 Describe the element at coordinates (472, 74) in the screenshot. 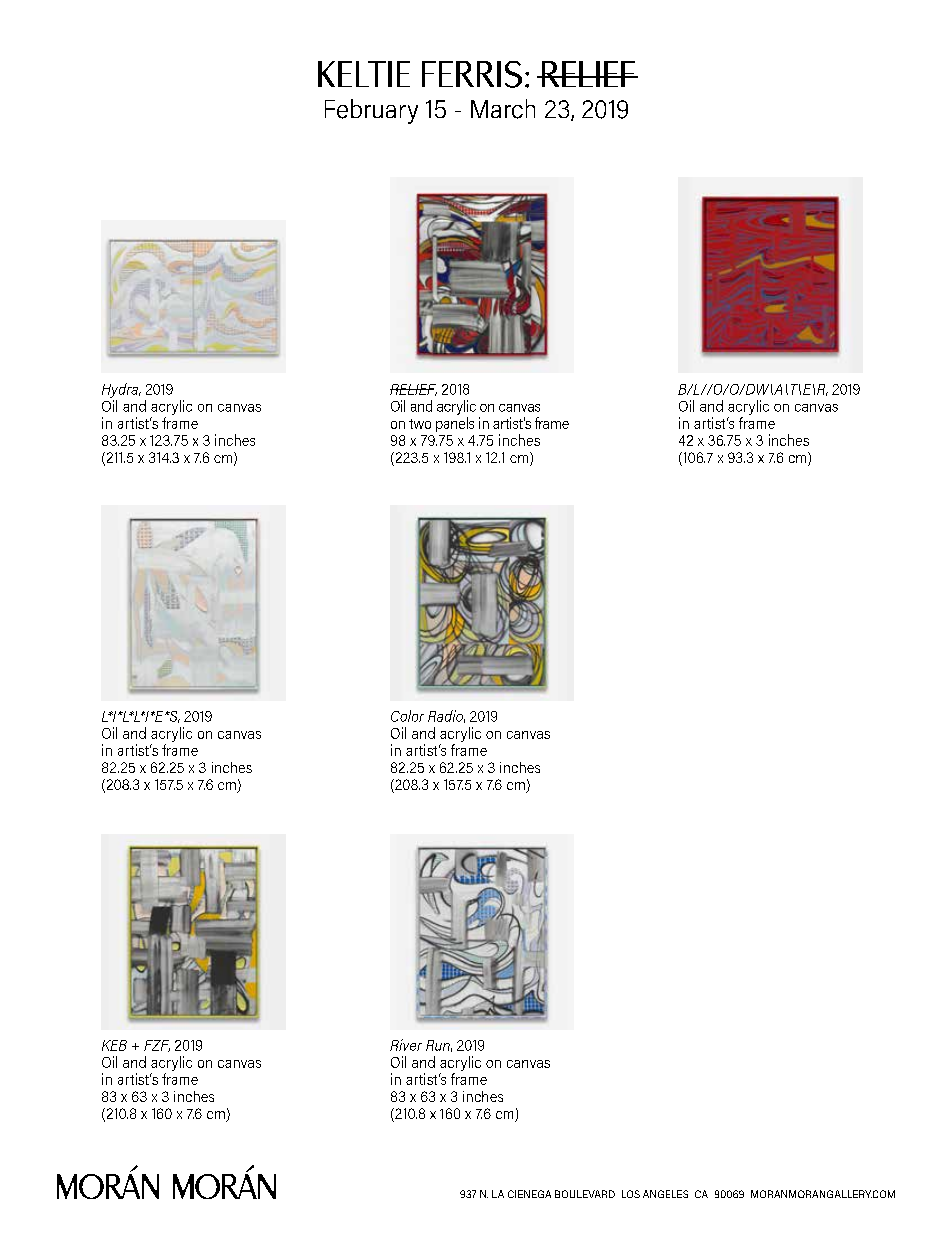

I see `FERRIS` at that location.
